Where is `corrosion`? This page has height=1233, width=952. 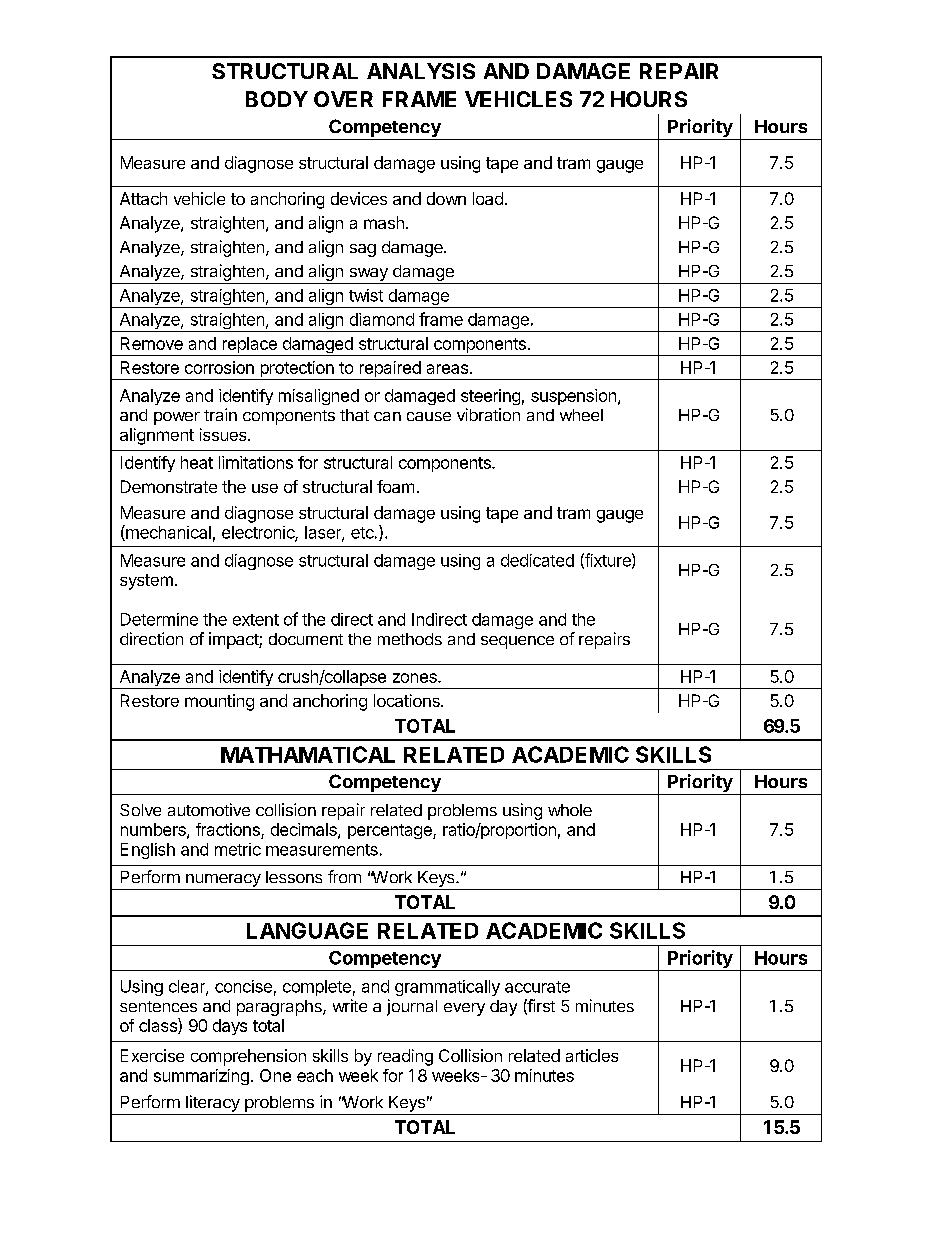
corrosion is located at coordinates (219, 367).
